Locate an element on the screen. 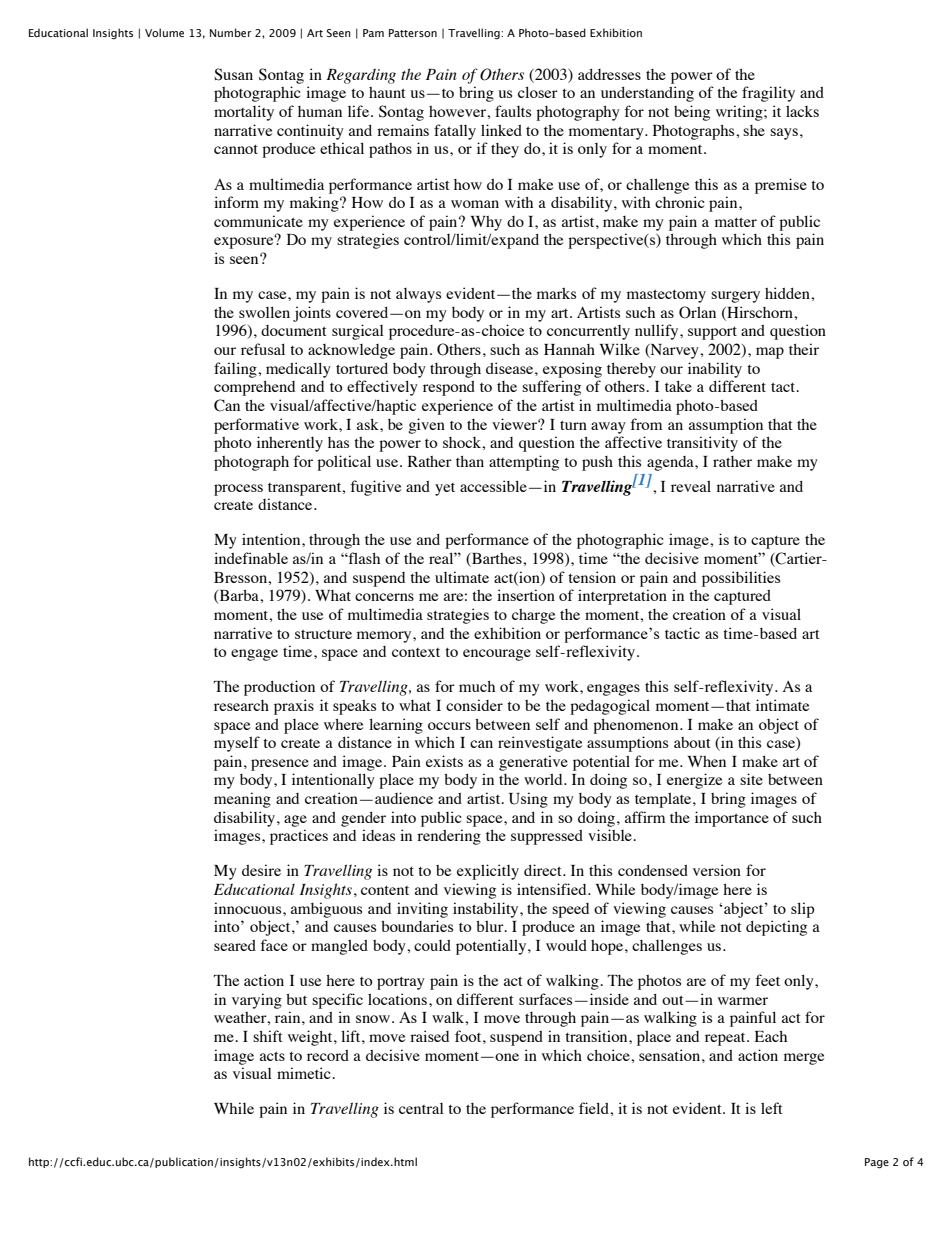 The height and width of the screenshot is (1233, 952). closer is located at coordinates (538, 92).
